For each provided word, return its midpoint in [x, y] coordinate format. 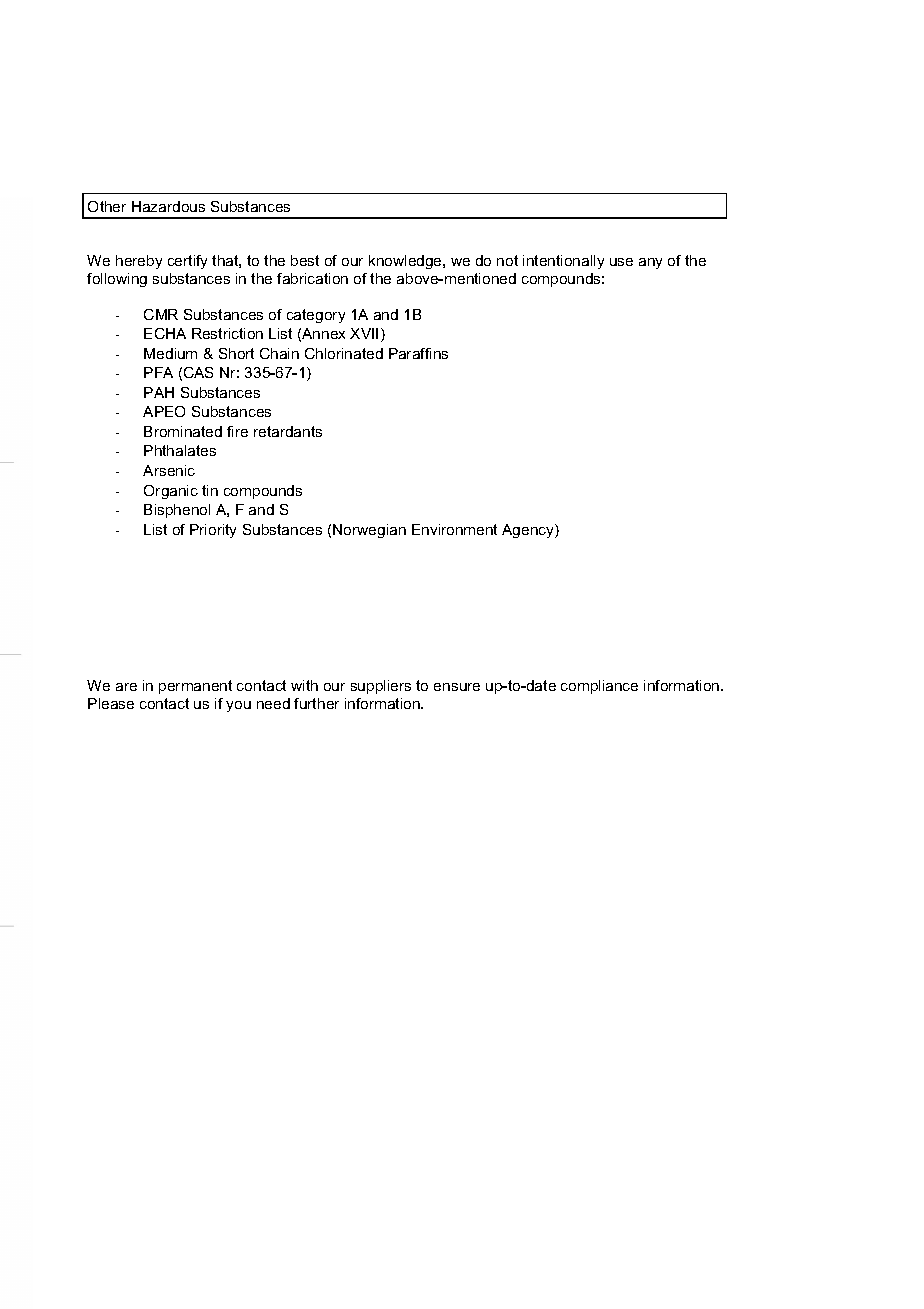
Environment [454, 529]
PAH [159, 392]
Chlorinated [344, 353]
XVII [364, 333]
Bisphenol [177, 511]
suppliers [381, 687]
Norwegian [369, 531]
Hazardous [168, 206]
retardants [288, 431]
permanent [195, 687]
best [305, 260]
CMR [161, 314]
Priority [213, 531]
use [621, 262]
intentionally [563, 262]
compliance [599, 687]
